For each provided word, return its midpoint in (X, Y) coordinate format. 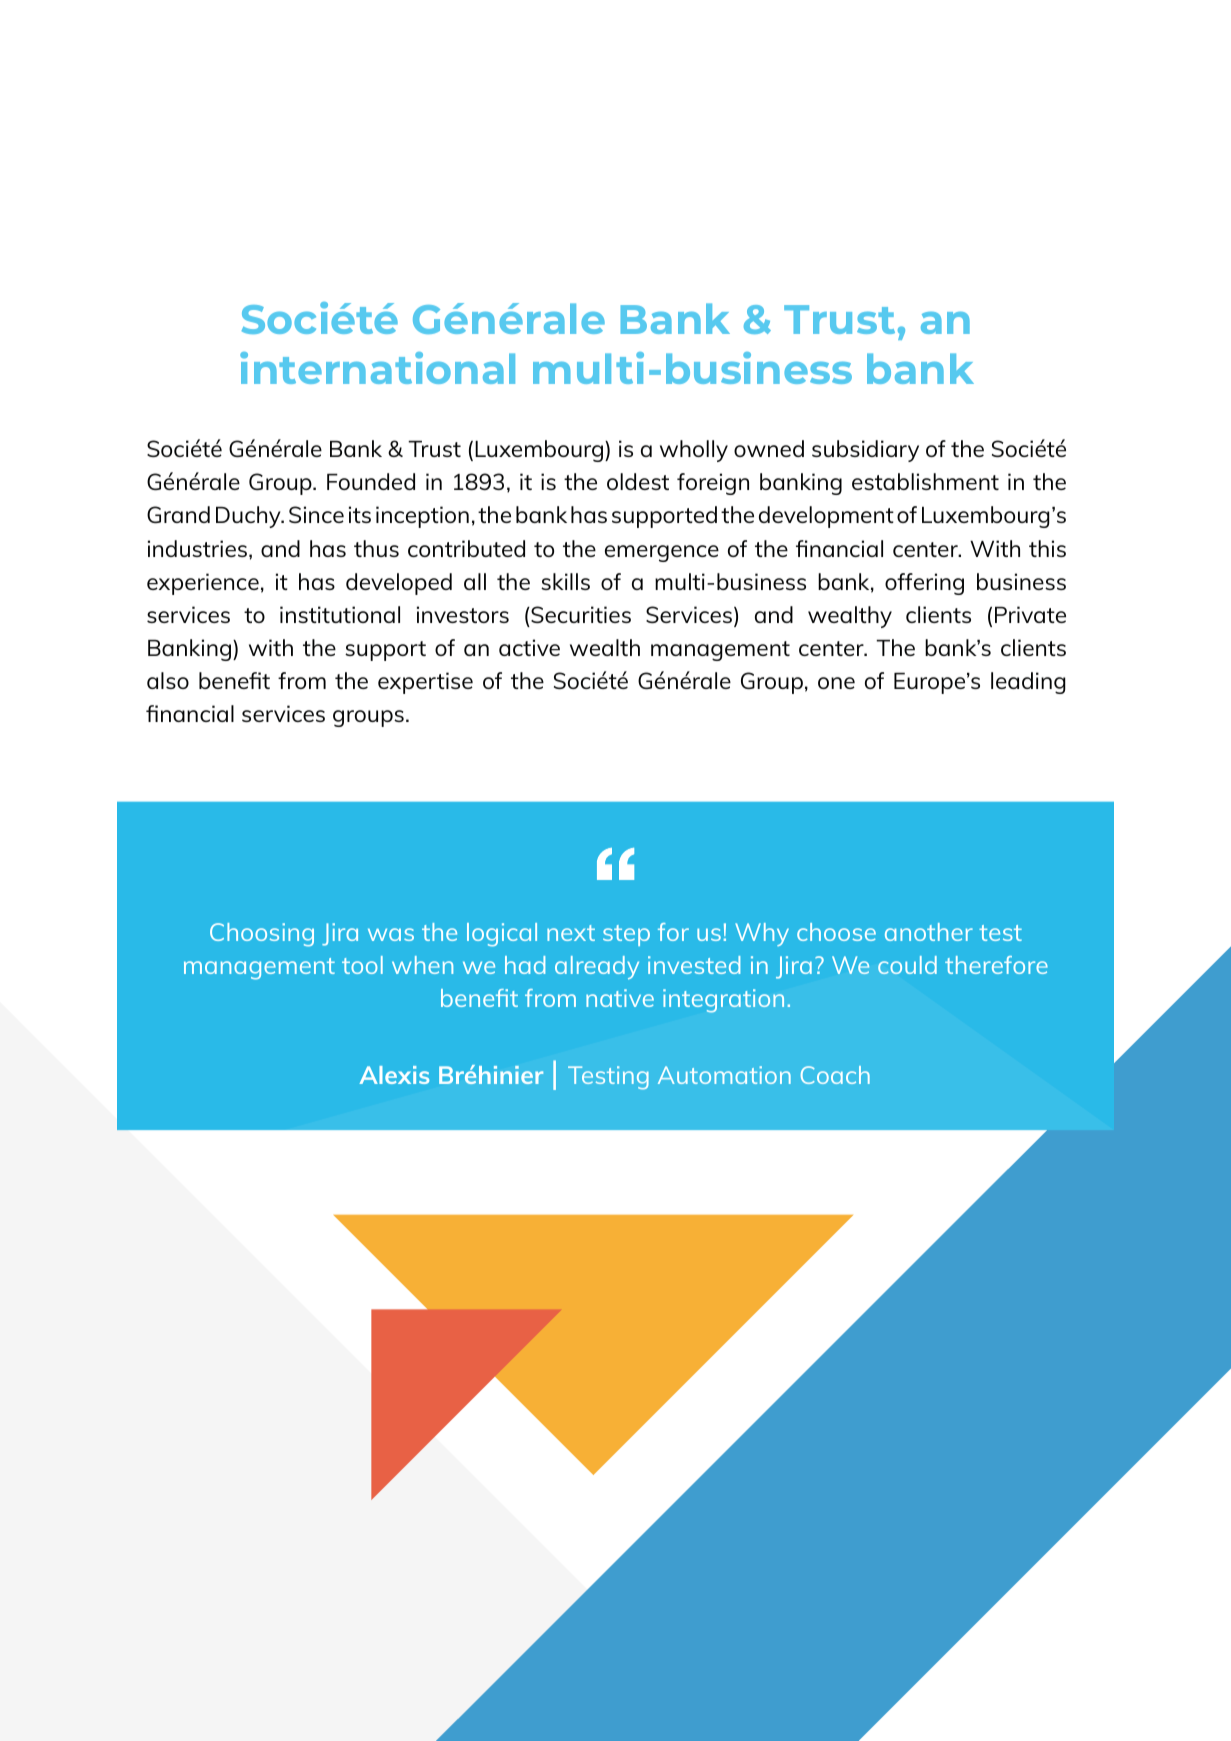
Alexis (394, 1075)
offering (924, 584)
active (529, 647)
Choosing (262, 935)
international (377, 368)
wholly (694, 451)
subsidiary (865, 451)
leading (1028, 683)
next (571, 933)
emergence (662, 553)
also (168, 680)
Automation (724, 1075)
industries (197, 548)
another (929, 932)
